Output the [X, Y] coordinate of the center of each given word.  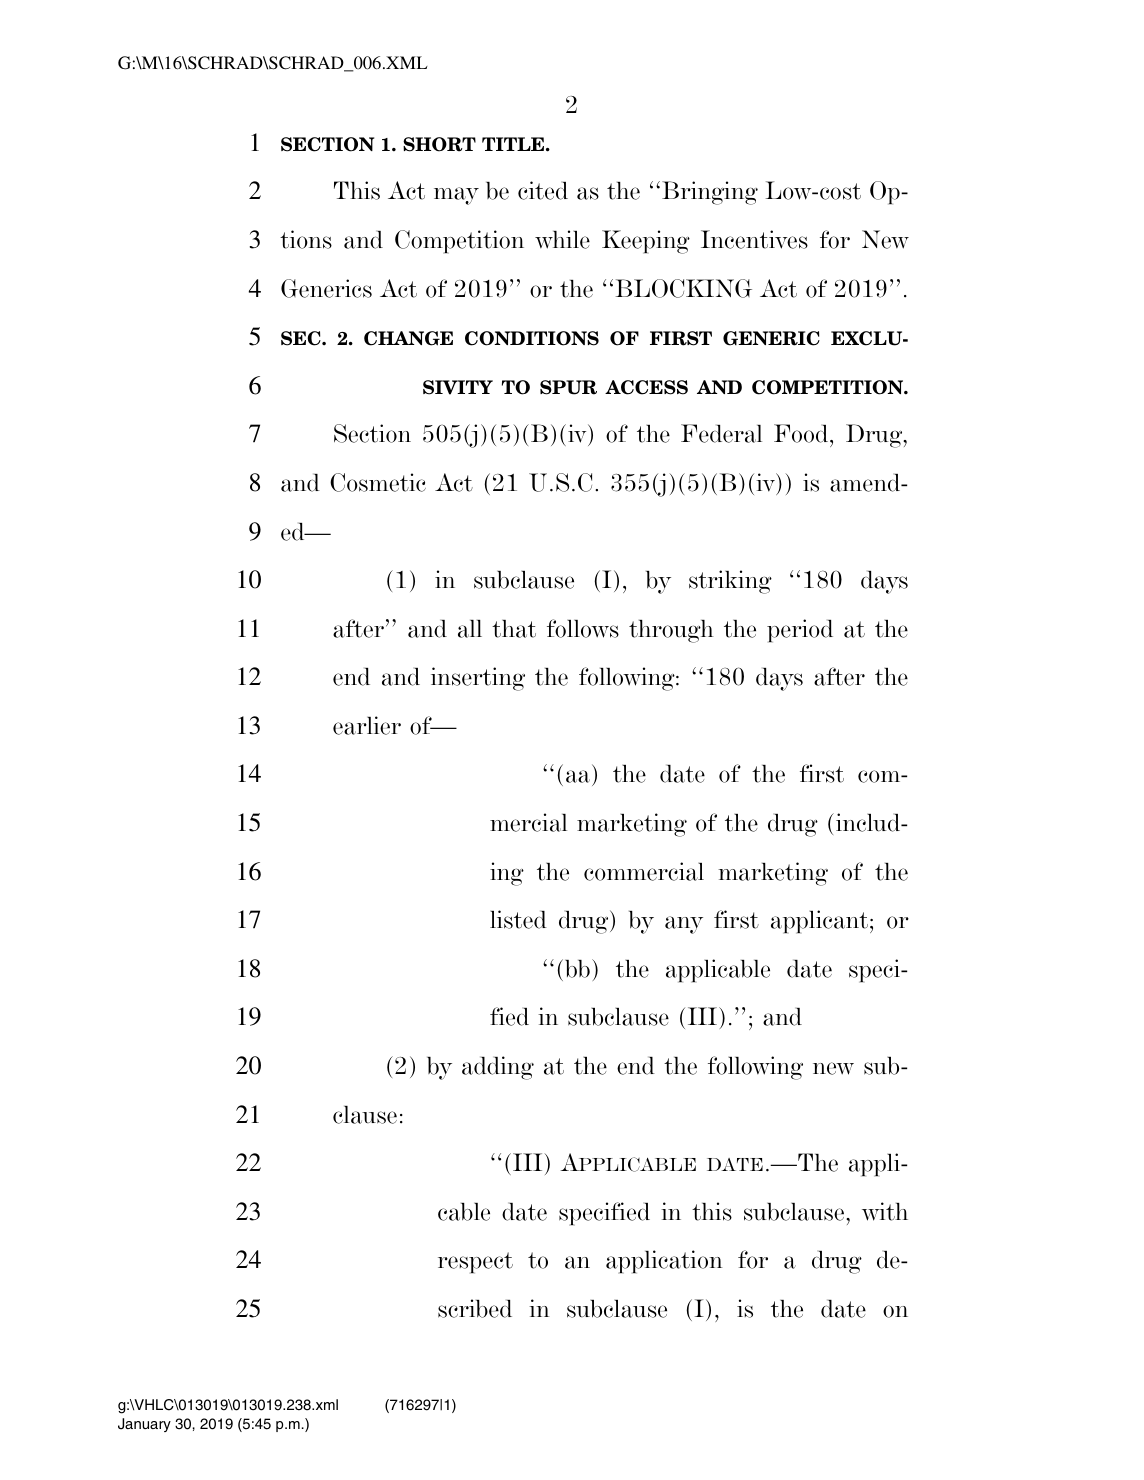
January [144, 1425]
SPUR [568, 387]
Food [802, 433]
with [885, 1211]
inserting [478, 679]
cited [543, 190]
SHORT [439, 144]
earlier [367, 725]
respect [475, 1263]
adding [498, 1068]
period [800, 631]
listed [518, 919]
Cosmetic [378, 482]
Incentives [754, 239]
